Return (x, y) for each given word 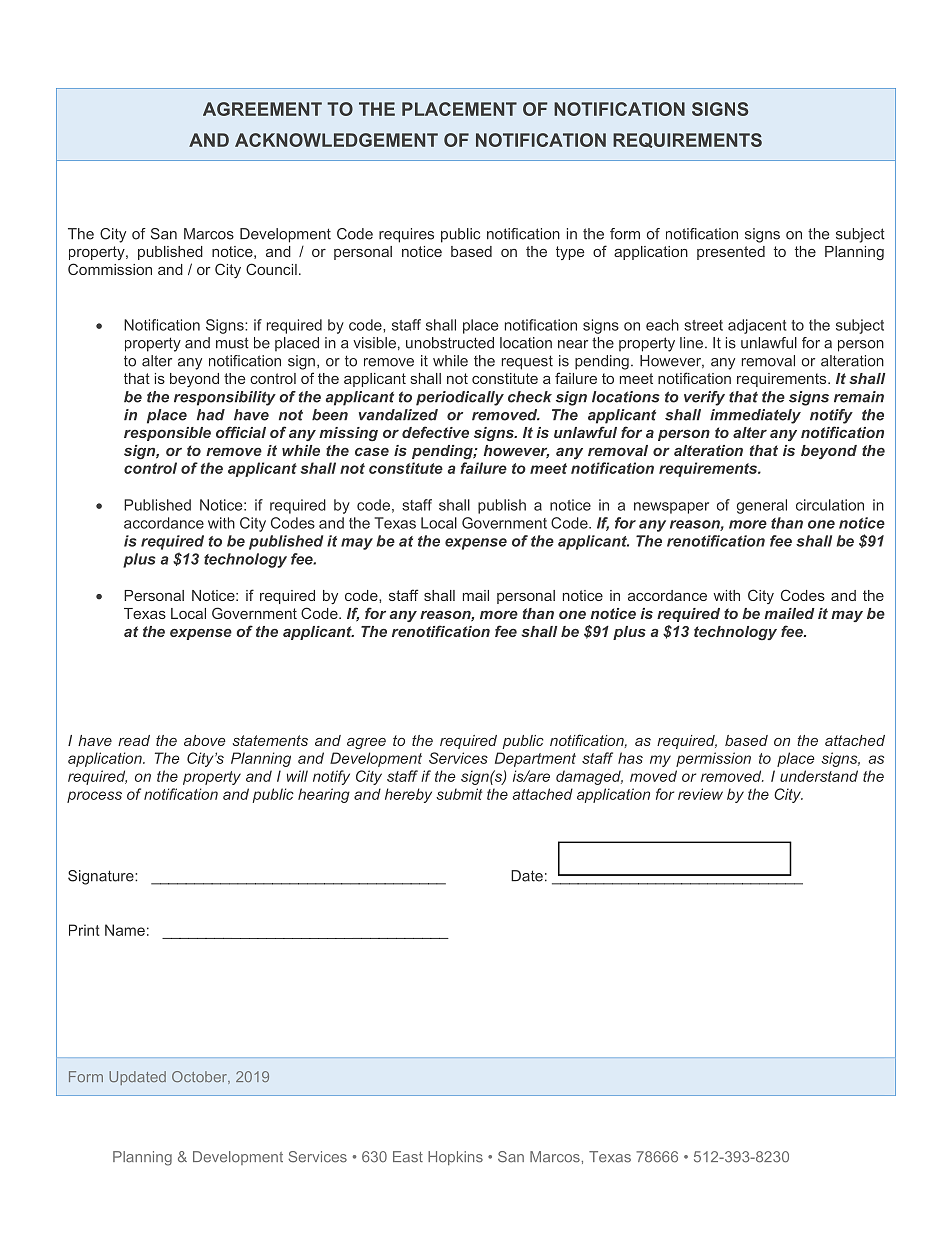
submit (459, 794)
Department (535, 759)
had (211, 415)
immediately (755, 416)
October (200, 1077)
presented (731, 253)
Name (125, 930)
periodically (460, 398)
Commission (110, 269)
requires (406, 235)
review (700, 794)
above (205, 740)
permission (713, 759)
